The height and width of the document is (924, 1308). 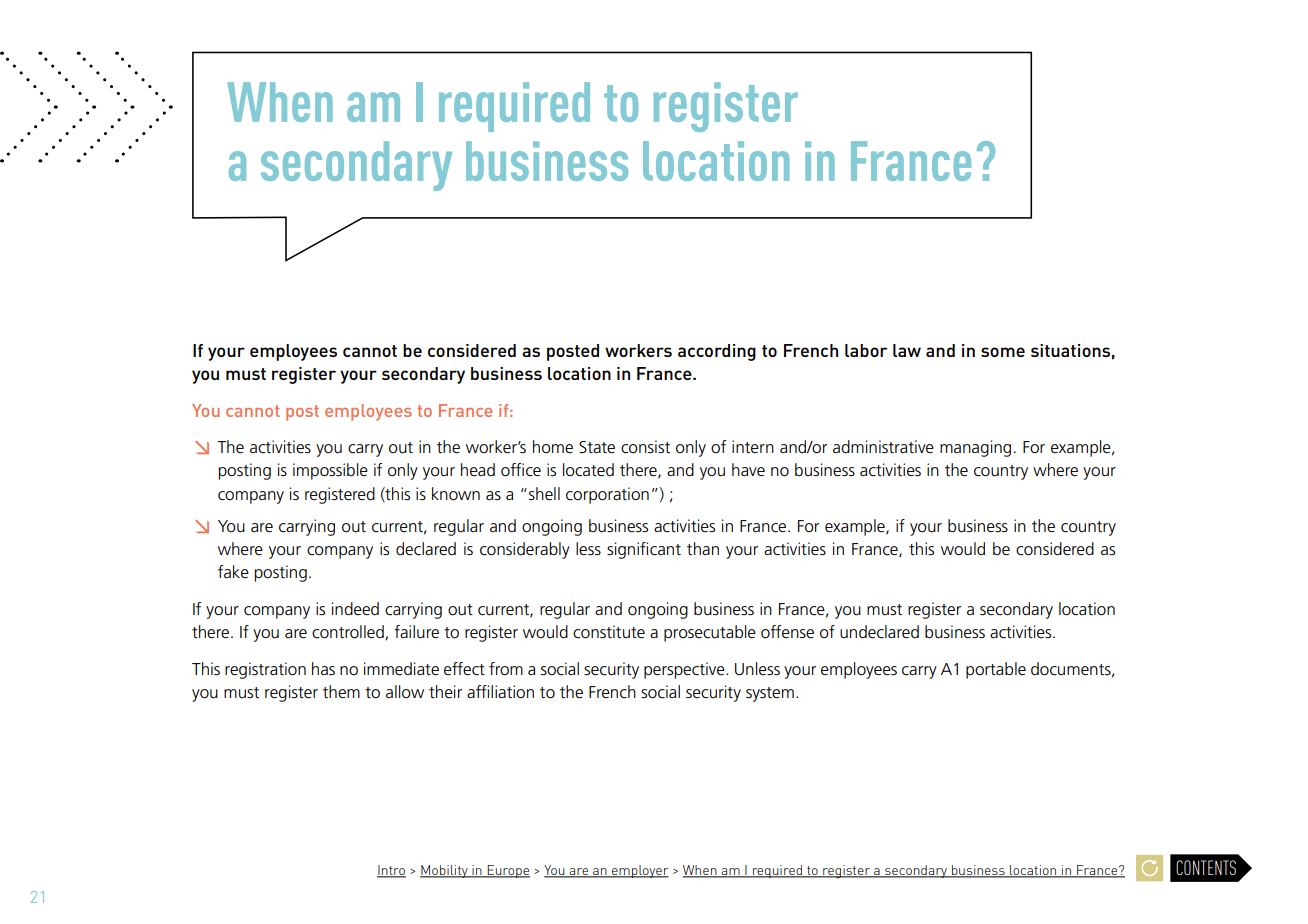 What do you see at coordinates (748, 470) in the document?
I see `have` at bounding box center [748, 470].
